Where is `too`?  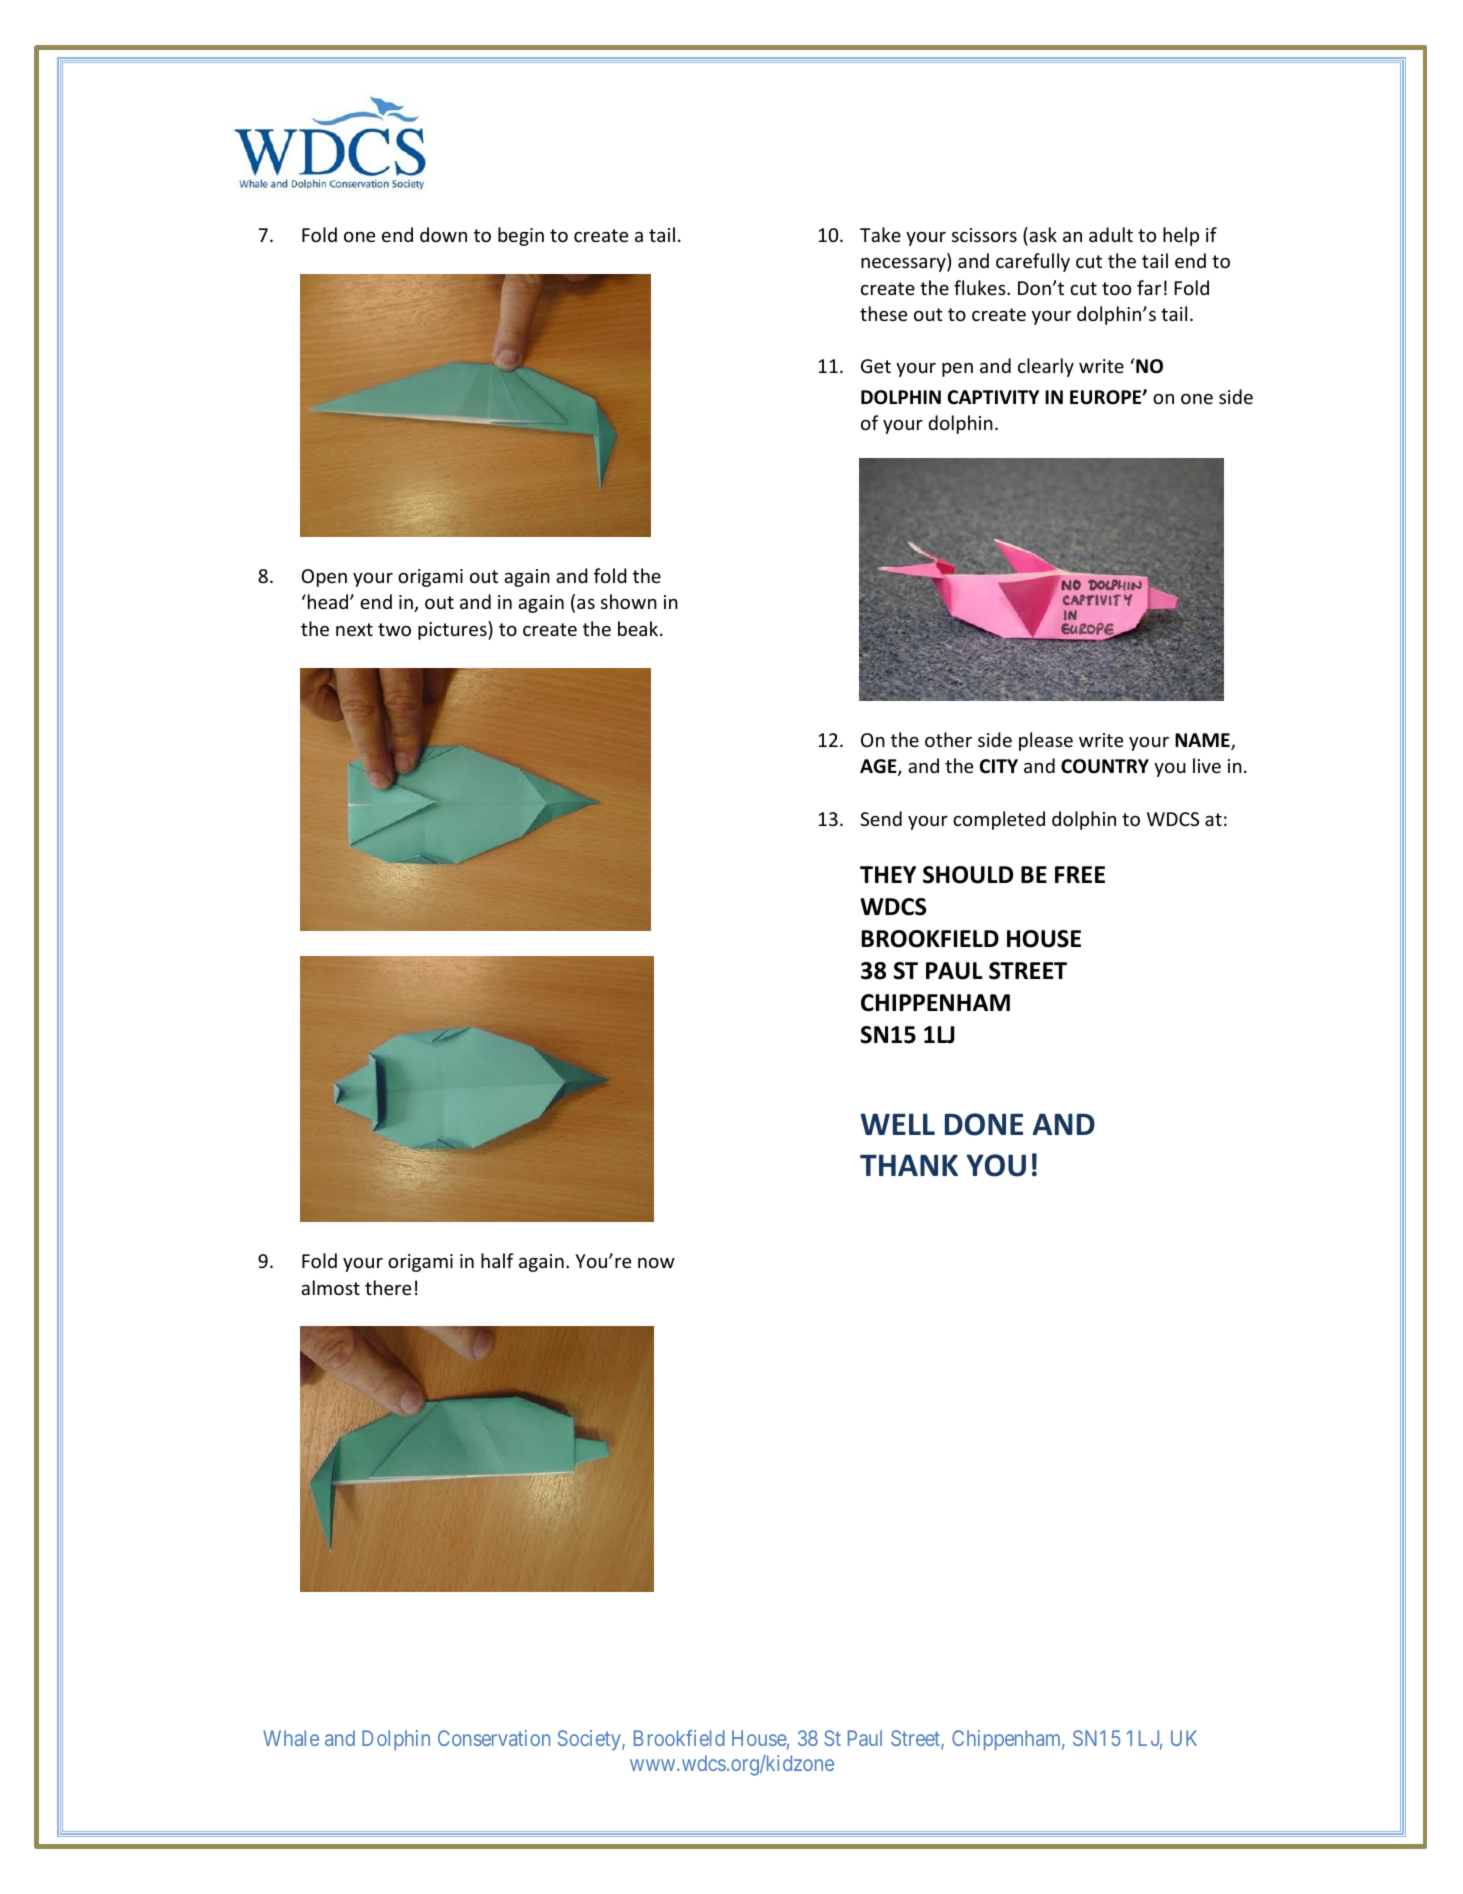
too is located at coordinates (1116, 288).
